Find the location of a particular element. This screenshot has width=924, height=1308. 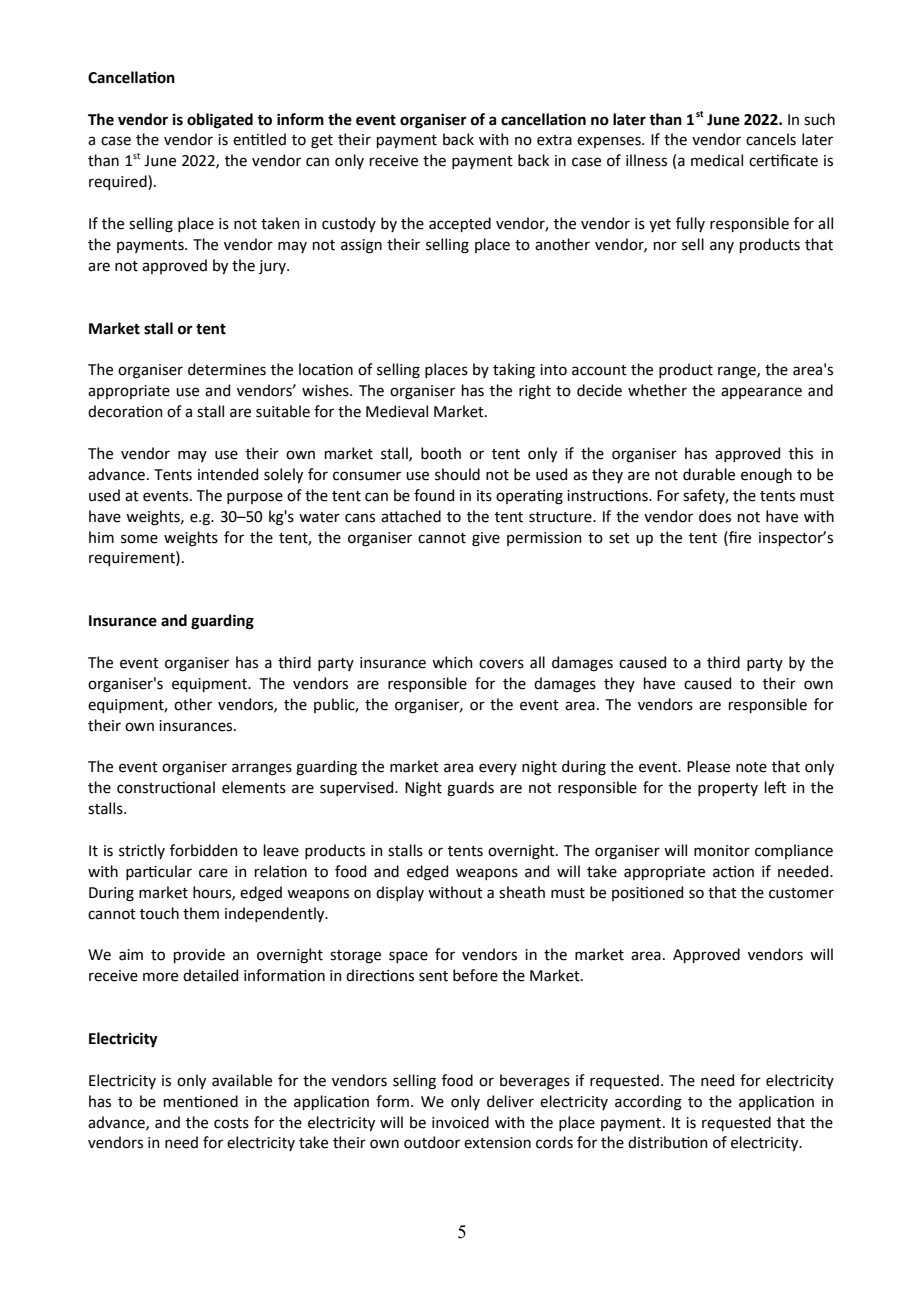

invoiced is located at coordinates (460, 1122).
